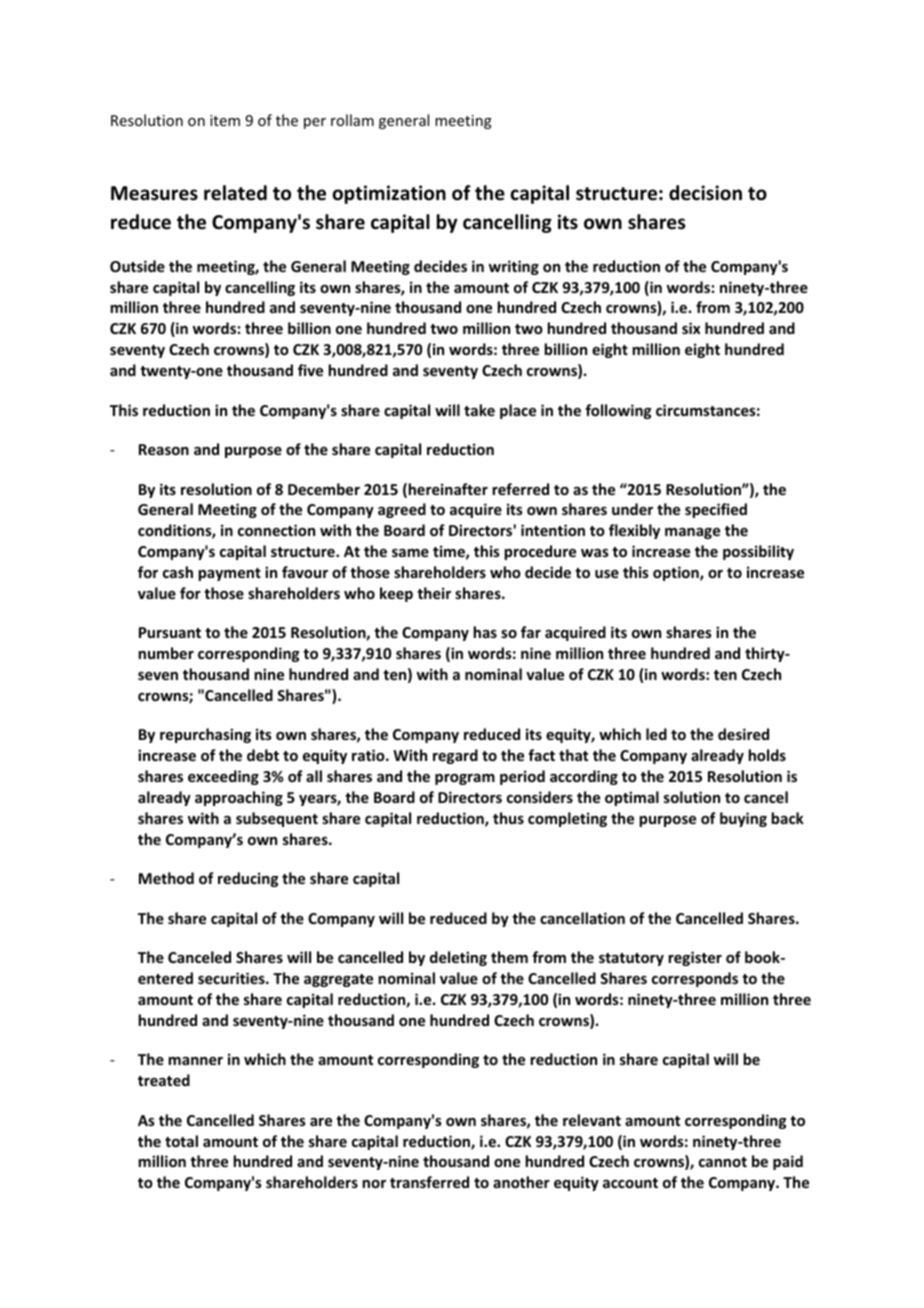 This screenshot has width=924, height=1308. What do you see at coordinates (716, 510) in the screenshot?
I see `specified` at bounding box center [716, 510].
